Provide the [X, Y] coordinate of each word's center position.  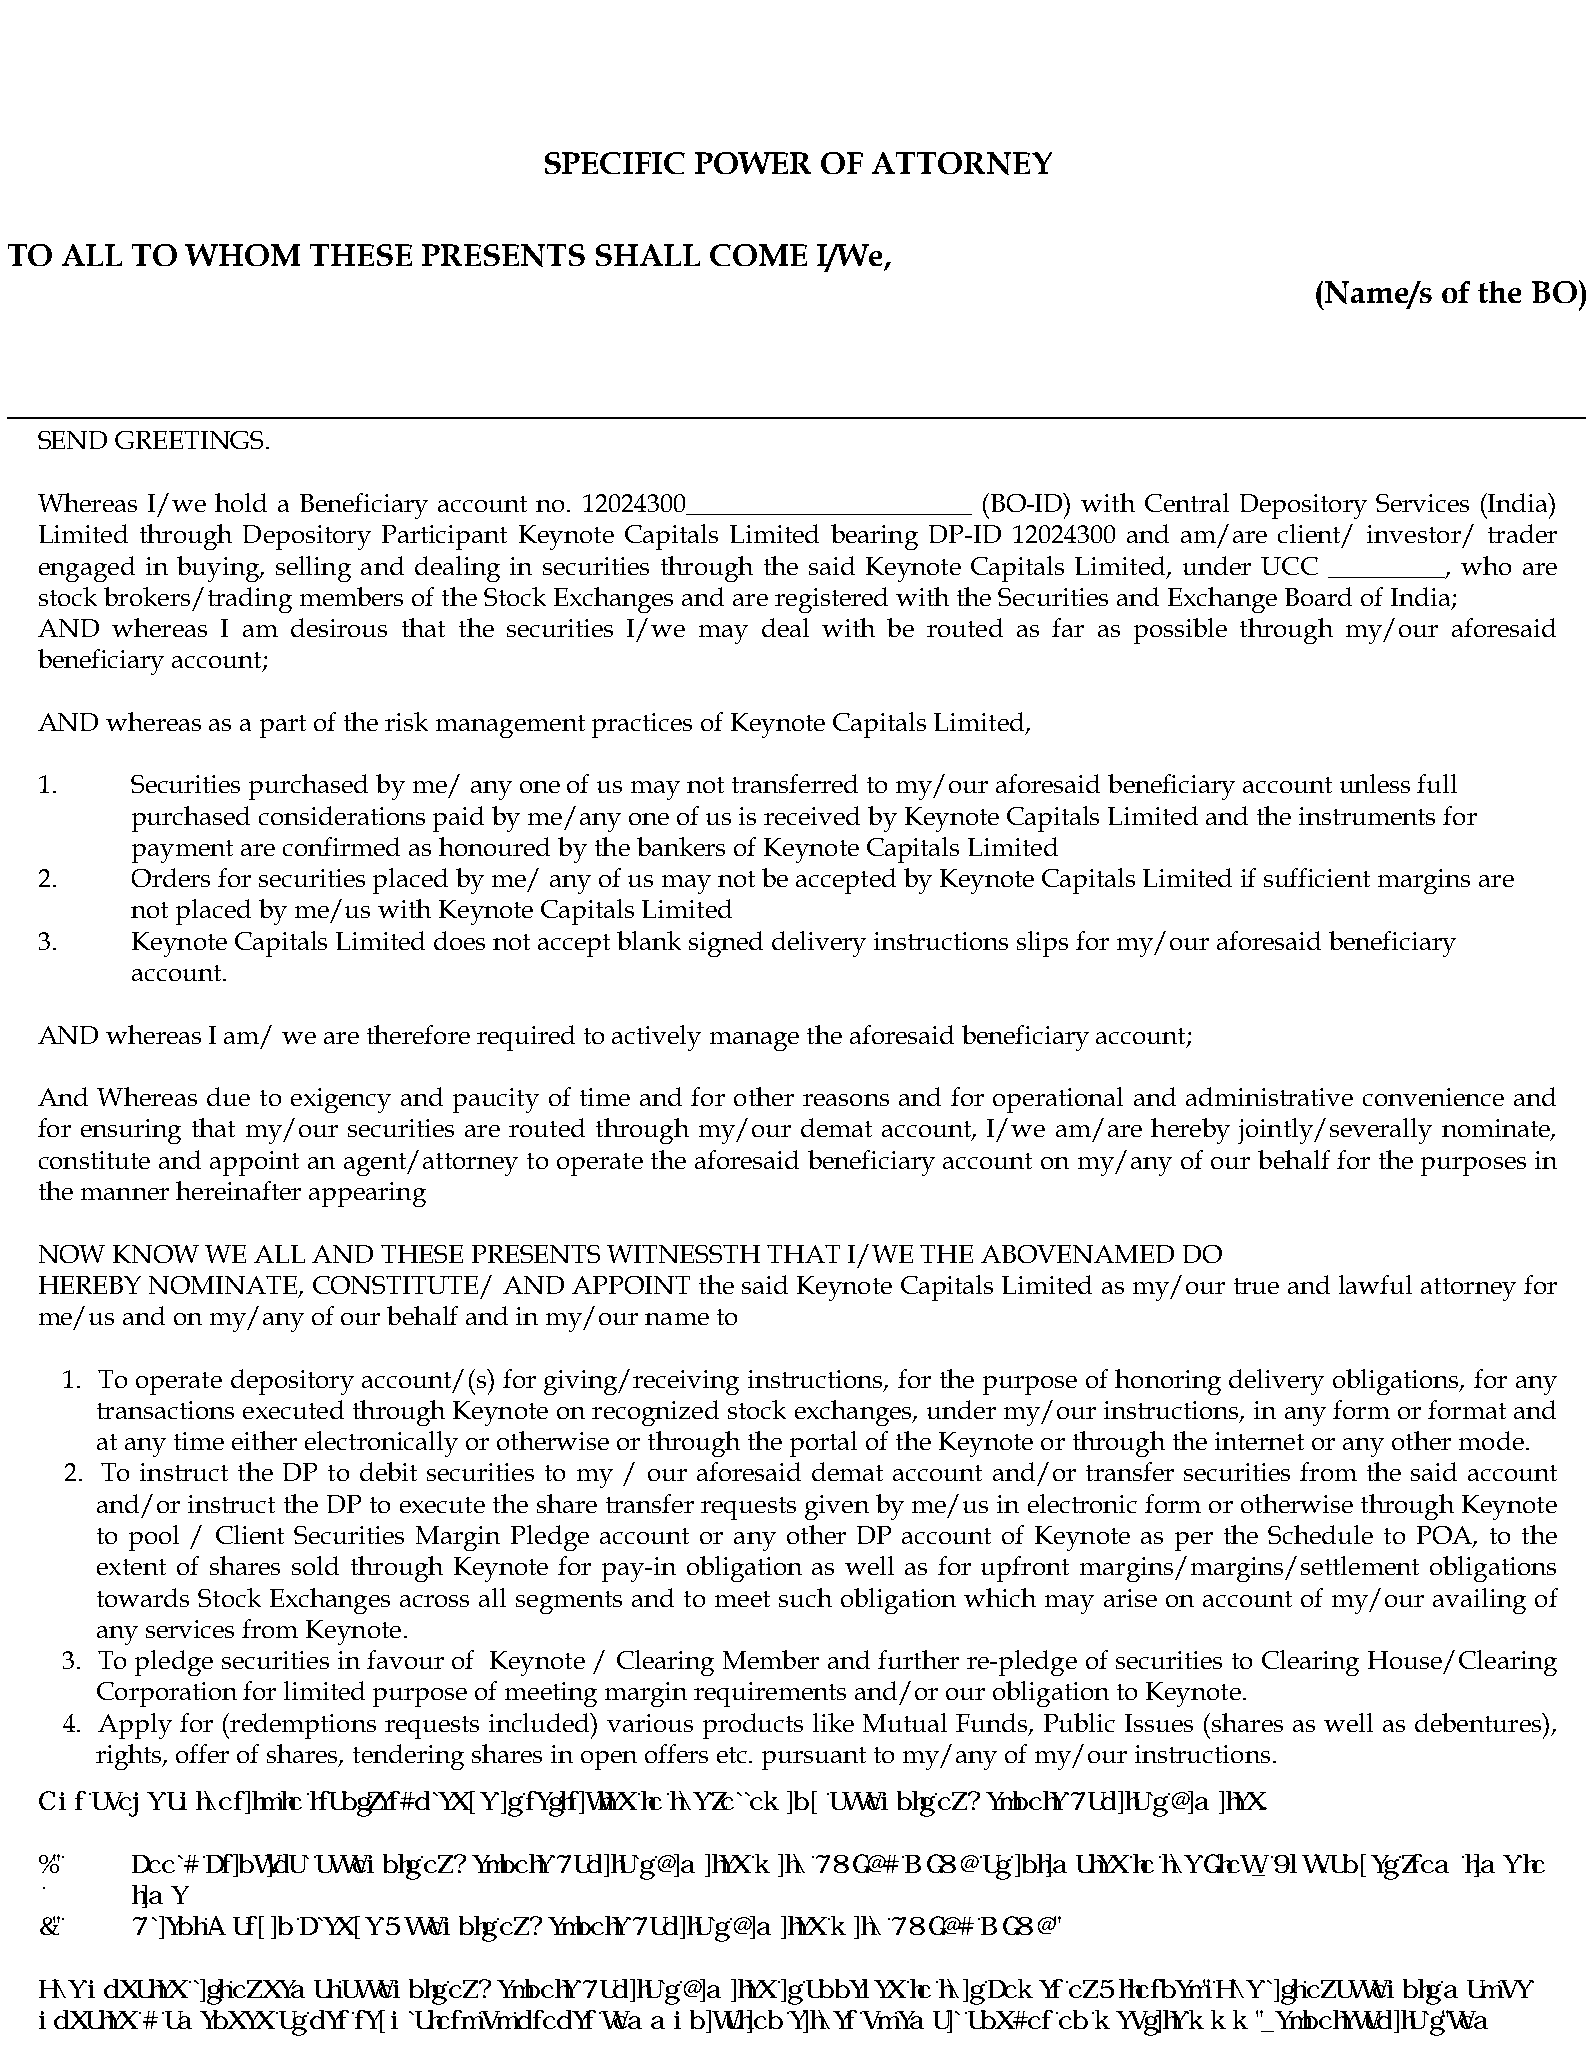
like [833, 1722]
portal [823, 1444]
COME [758, 255]
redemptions [302, 1726]
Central [1187, 502]
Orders [171, 877]
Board [1318, 596]
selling [313, 569]
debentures [1479, 1722]
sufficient [1317, 877]
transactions [165, 1410]
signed [726, 944]
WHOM [242, 255]
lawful [1375, 1284]
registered [831, 600]
